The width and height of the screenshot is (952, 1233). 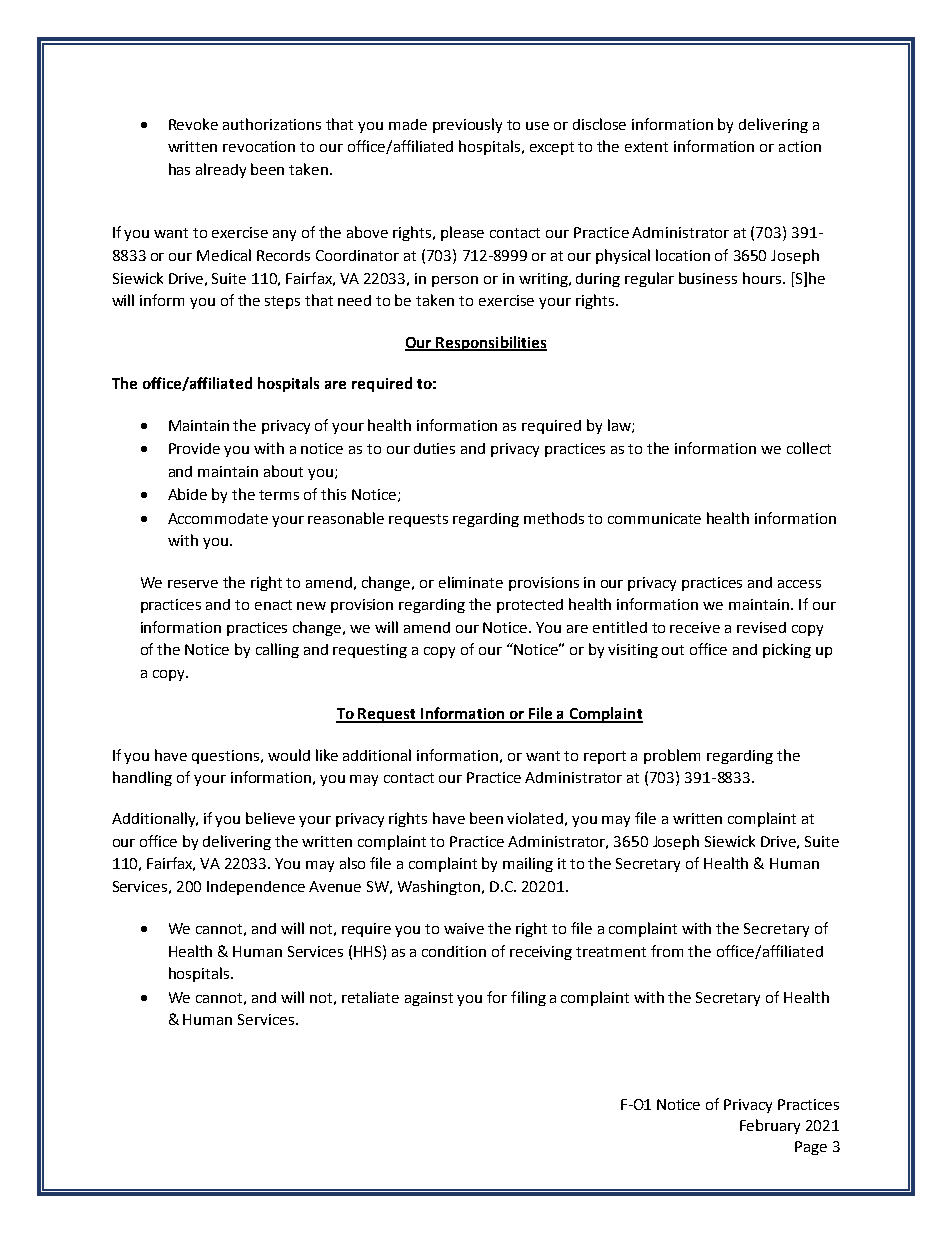 I want to click on problem, so click(x=672, y=756).
